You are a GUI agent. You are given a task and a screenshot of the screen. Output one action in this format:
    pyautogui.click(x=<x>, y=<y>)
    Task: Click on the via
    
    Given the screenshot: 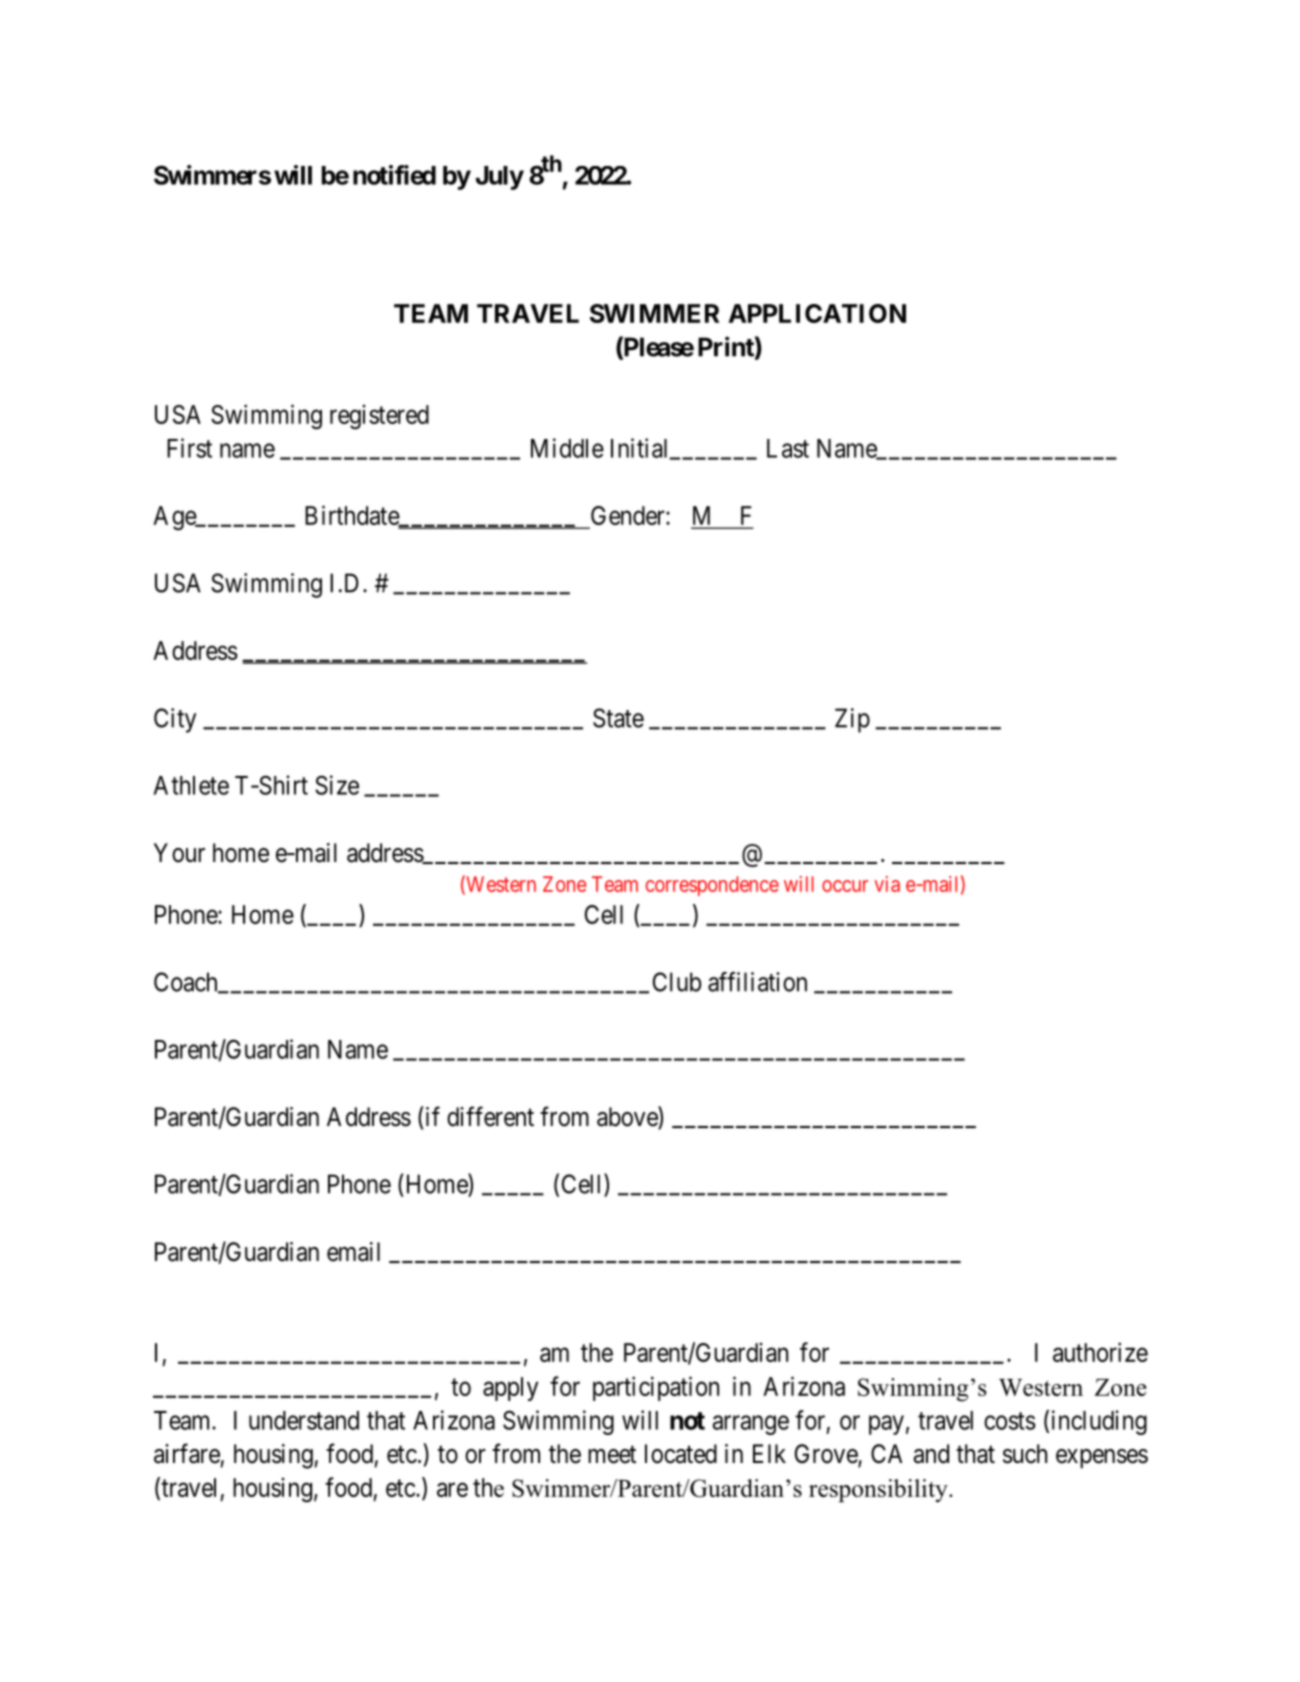 What is the action you would take?
    pyautogui.click(x=887, y=884)
